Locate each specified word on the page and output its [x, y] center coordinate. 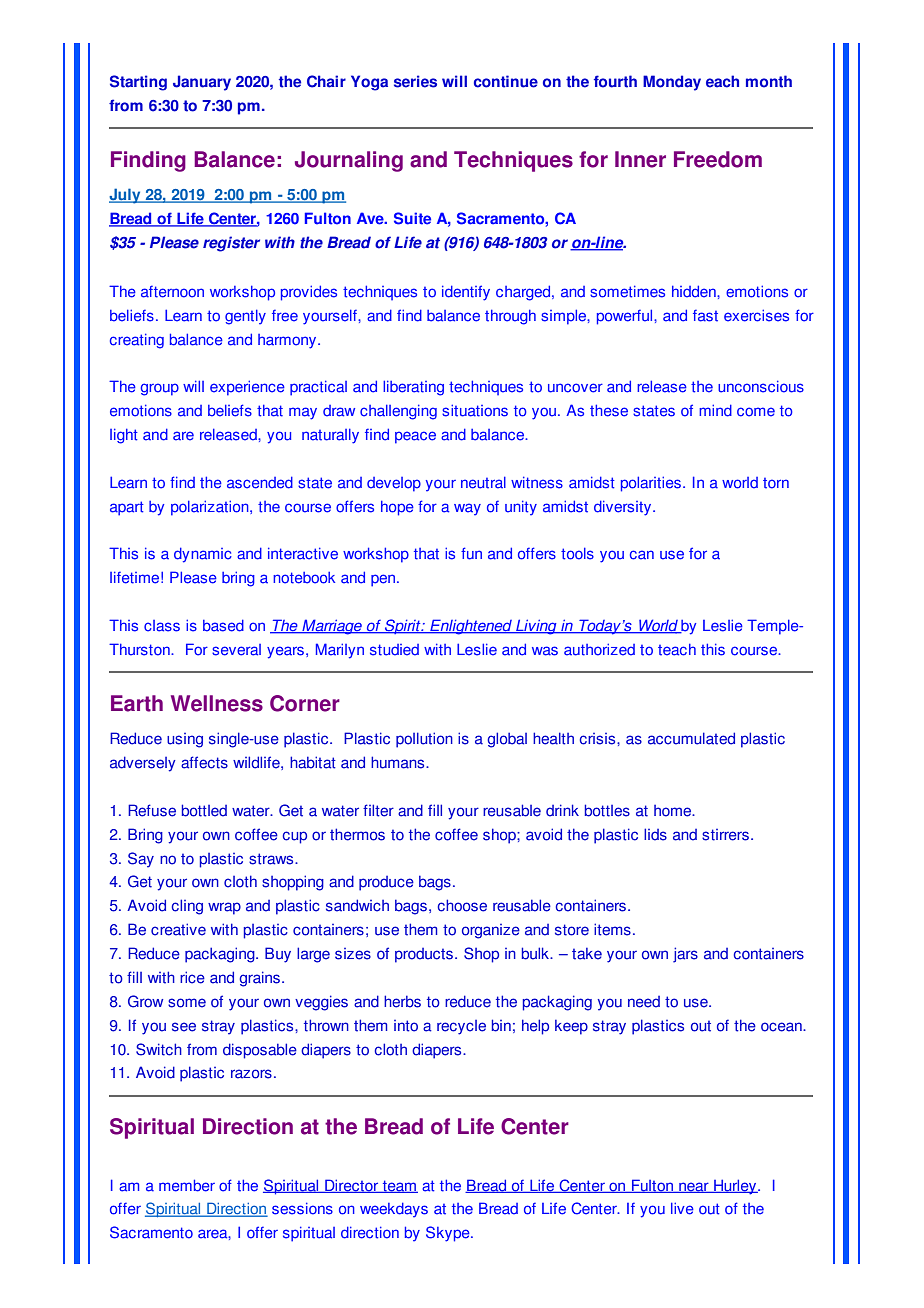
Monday [672, 83]
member [187, 1185]
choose [462, 905]
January [202, 83]
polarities [651, 484]
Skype [449, 1234]
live [682, 1208]
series [415, 81]
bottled [204, 810]
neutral [483, 482]
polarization [211, 508]
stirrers [725, 835]
